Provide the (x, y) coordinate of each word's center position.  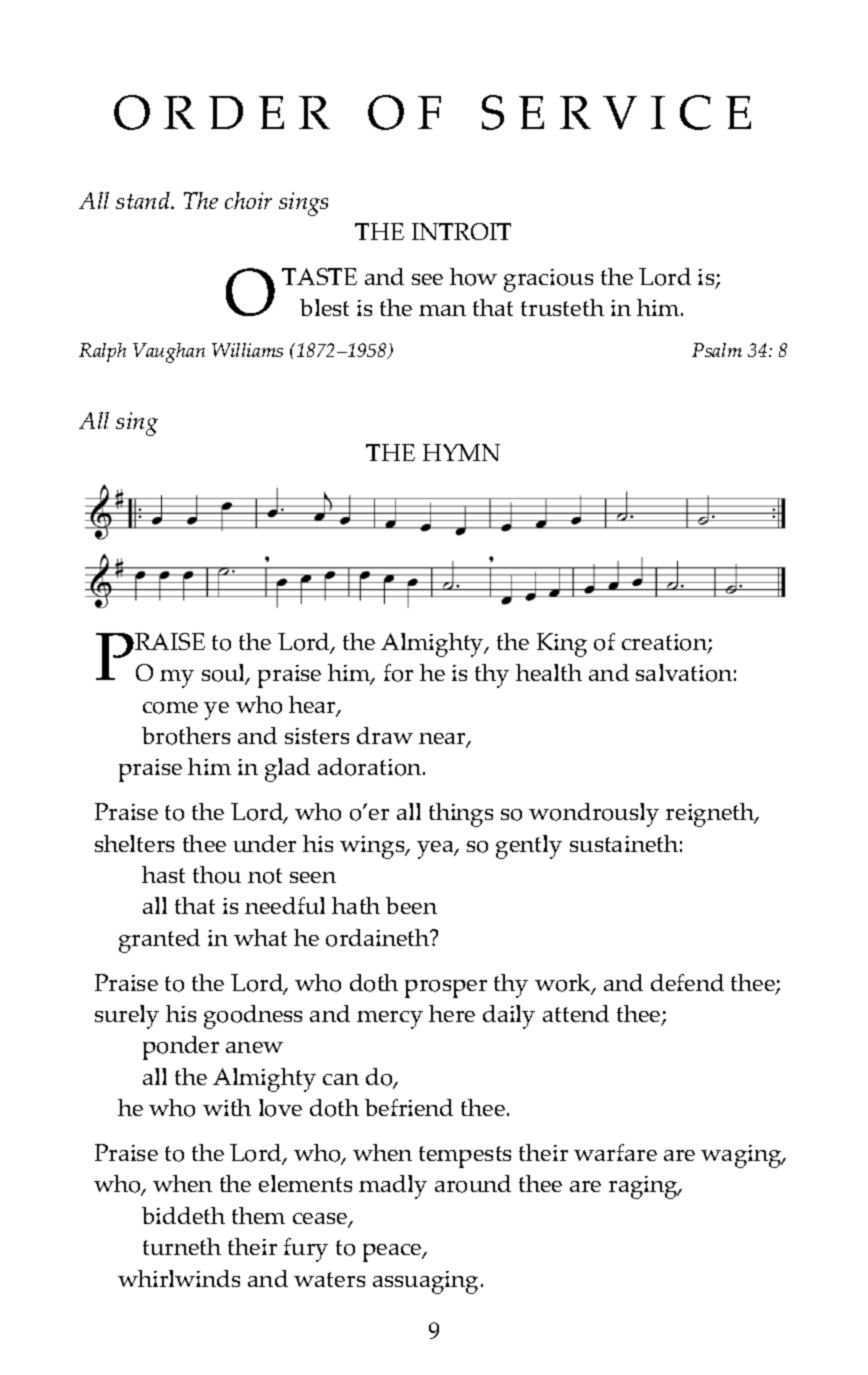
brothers (186, 736)
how (473, 277)
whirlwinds (179, 1278)
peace (393, 1253)
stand (144, 200)
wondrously (594, 815)
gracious (548, 280)
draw (385, 735)
